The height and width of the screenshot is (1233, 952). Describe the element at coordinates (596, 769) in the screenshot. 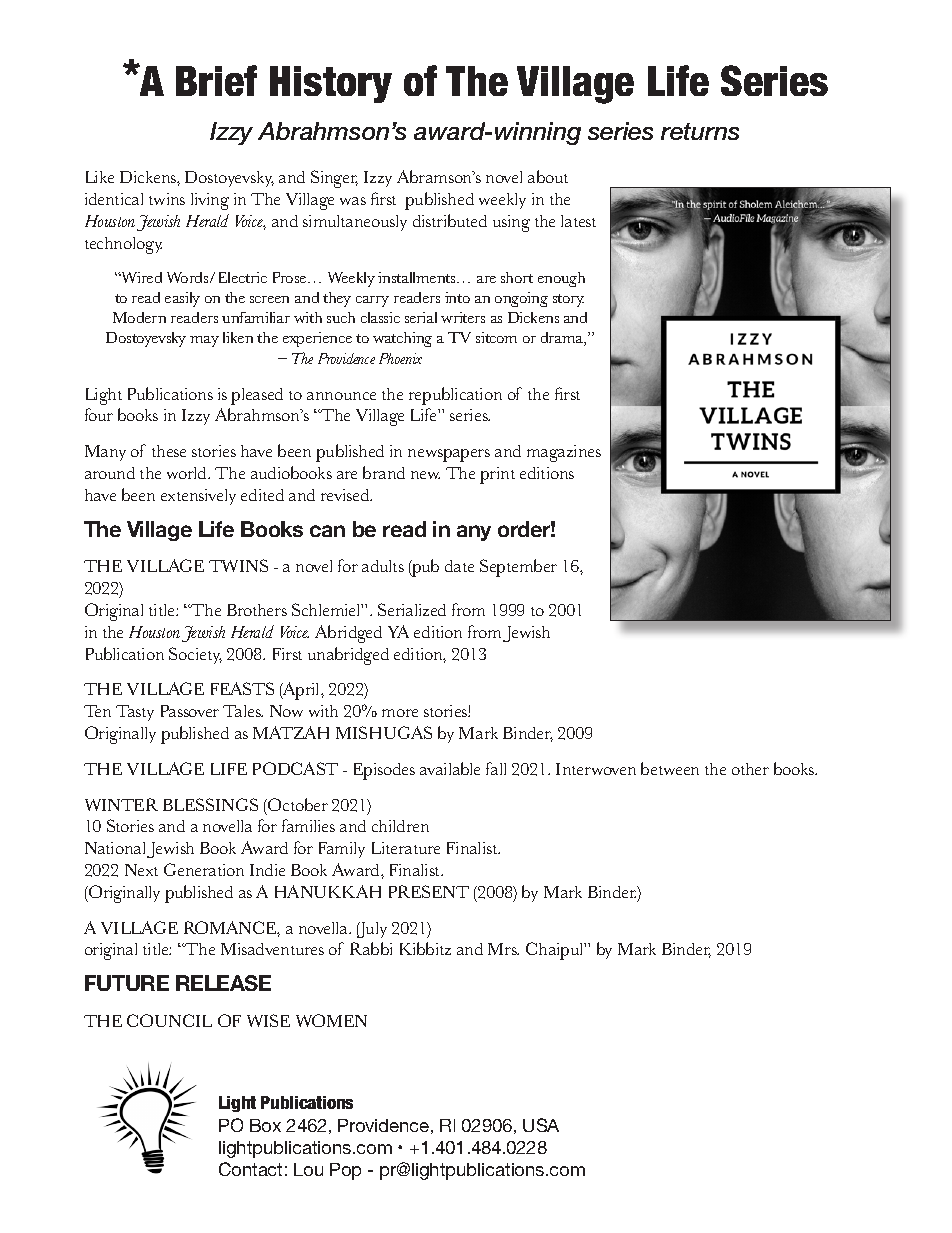

I see `Interwoven` at that location.
